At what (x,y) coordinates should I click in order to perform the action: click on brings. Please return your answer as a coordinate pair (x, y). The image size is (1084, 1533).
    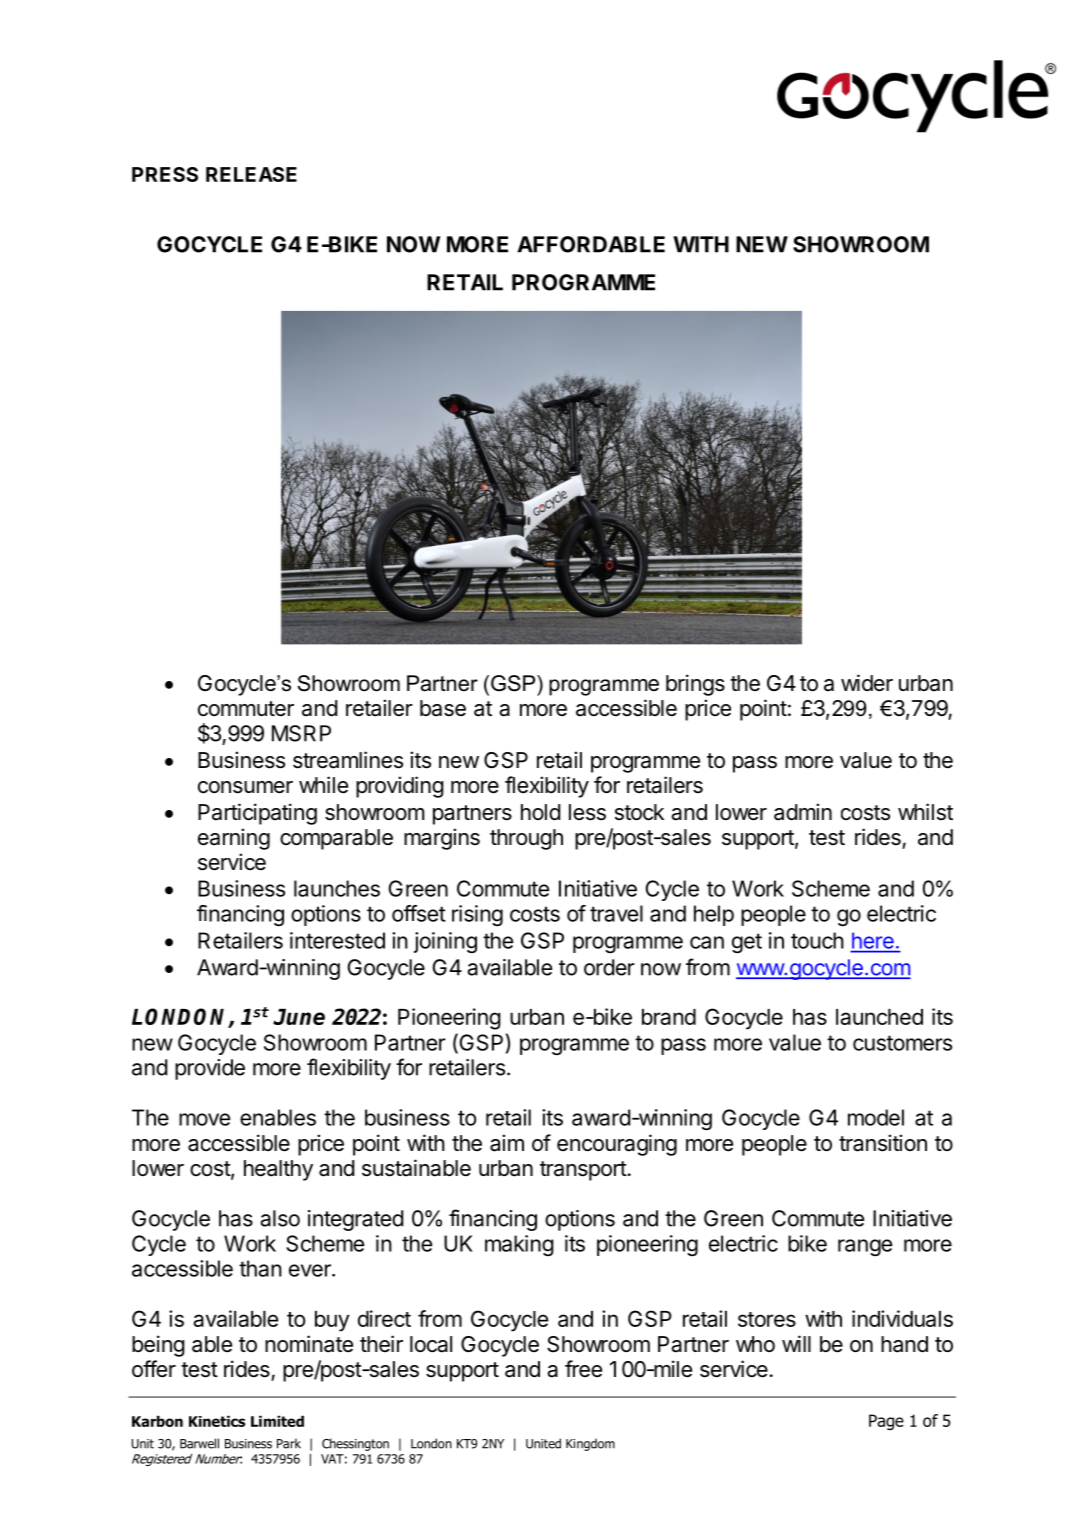
    Looking at the image, I should click on (695, 685).
